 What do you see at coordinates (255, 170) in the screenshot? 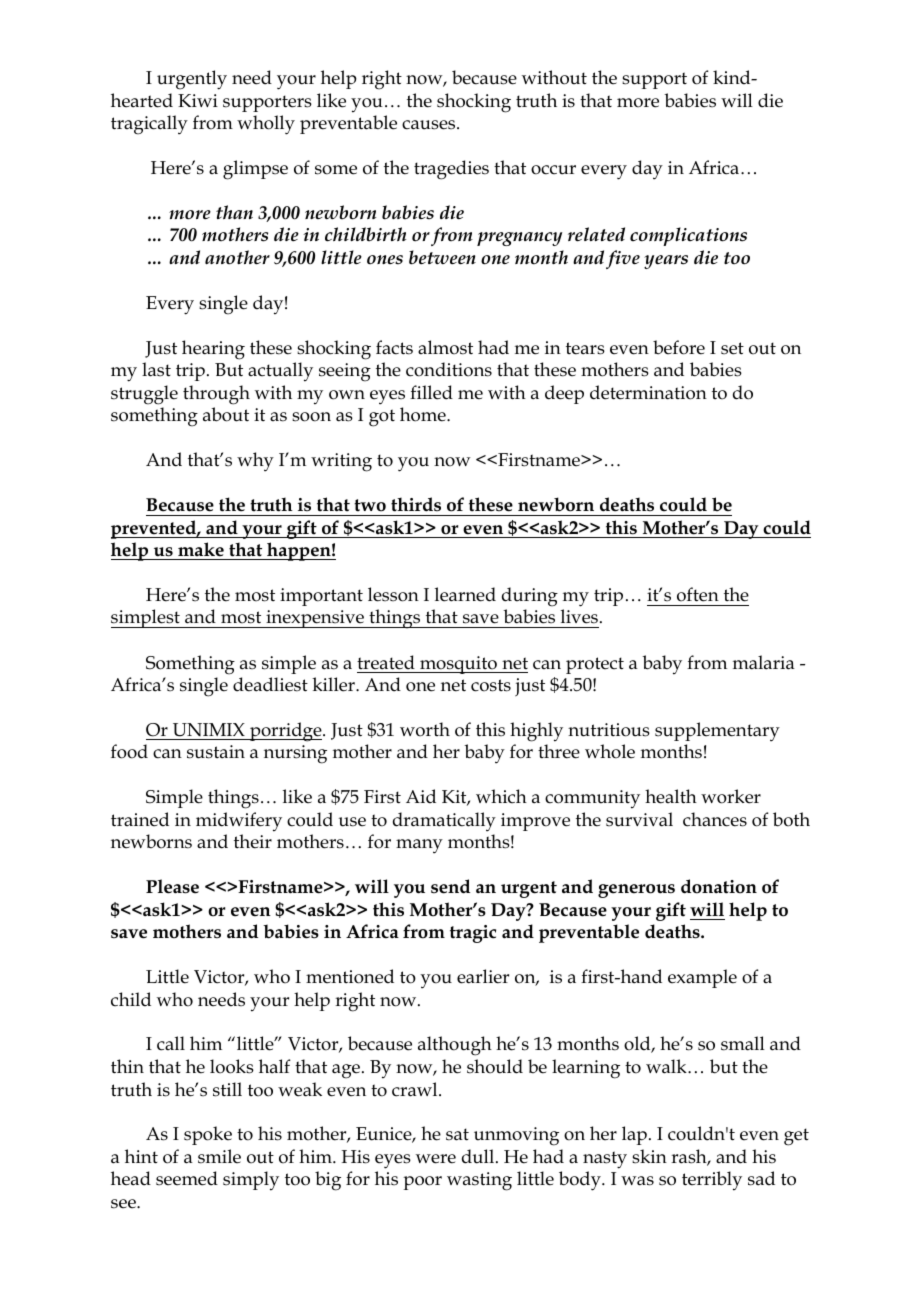
I see `glimpse` at bounding box center [255, 170].
